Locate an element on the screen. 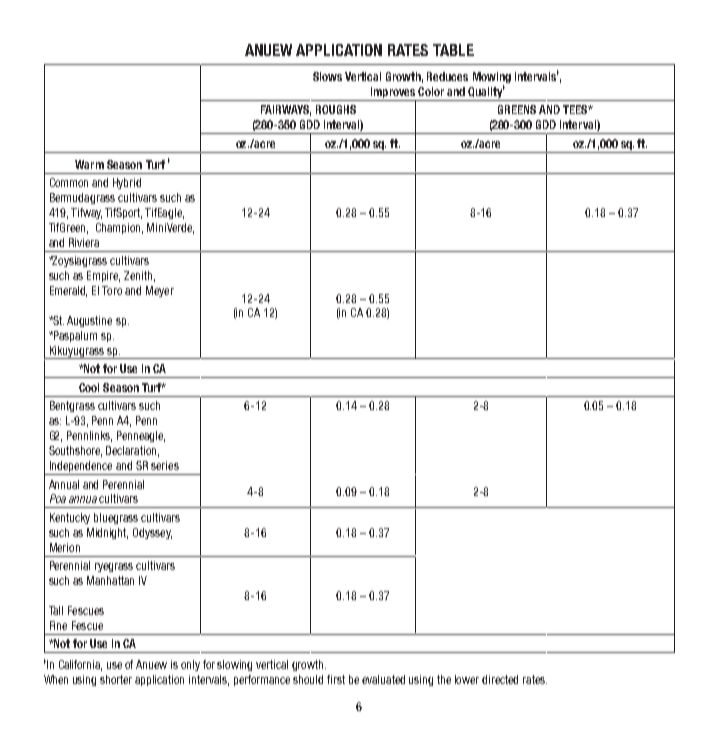 The image size is (718, 753). shorter is located at coordinates (116, 679).
